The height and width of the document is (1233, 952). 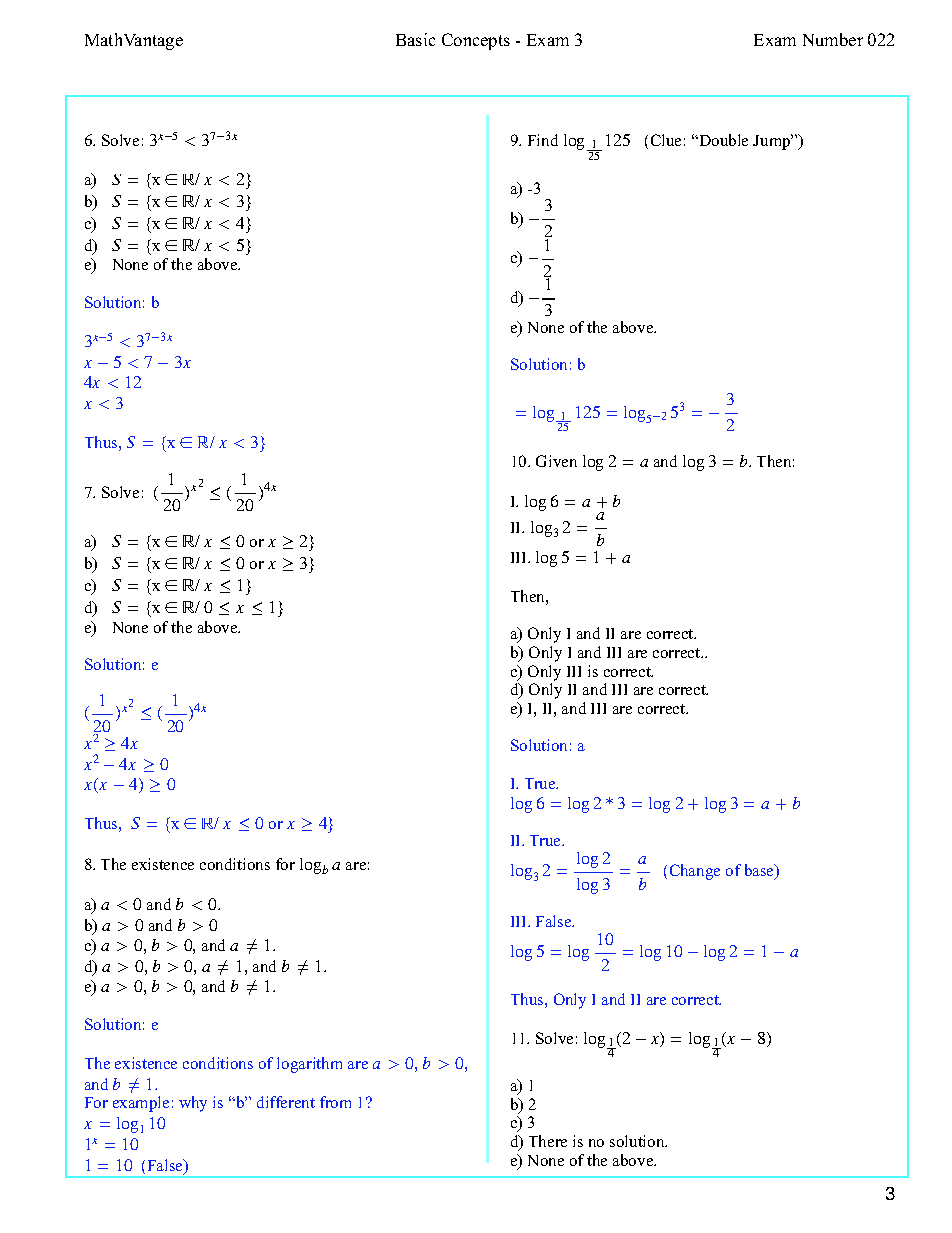 I want to click on Number, so click(x=833, y=39).
